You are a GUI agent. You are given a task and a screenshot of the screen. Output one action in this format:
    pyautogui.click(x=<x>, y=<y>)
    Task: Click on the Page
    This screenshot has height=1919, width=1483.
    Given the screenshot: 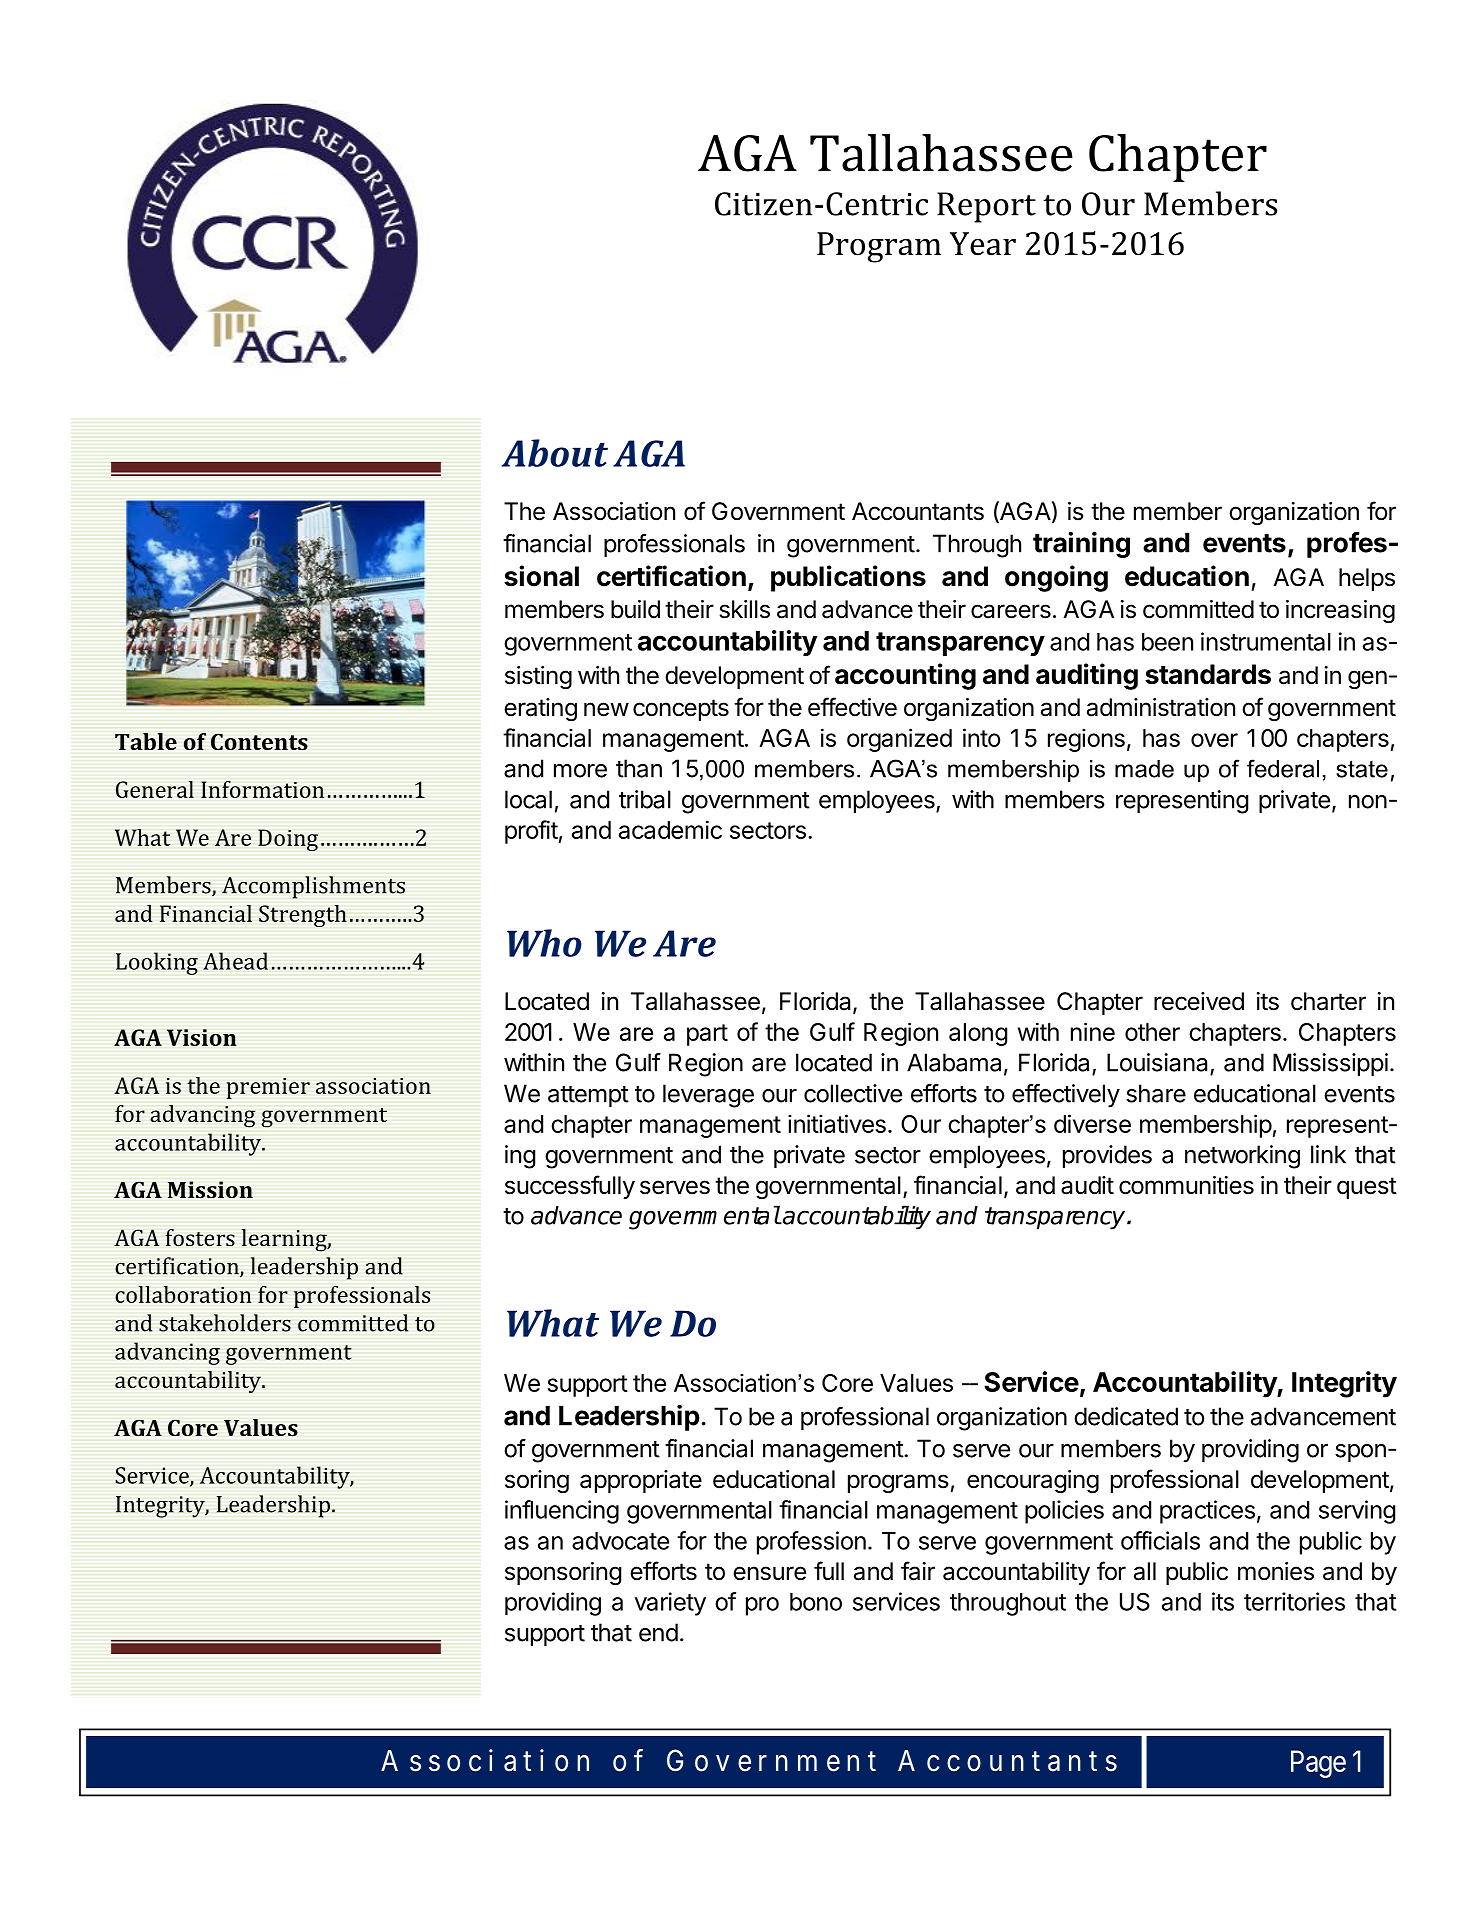 What is the action you would take?
    pyautogui.click(x=1318, y=1764)
